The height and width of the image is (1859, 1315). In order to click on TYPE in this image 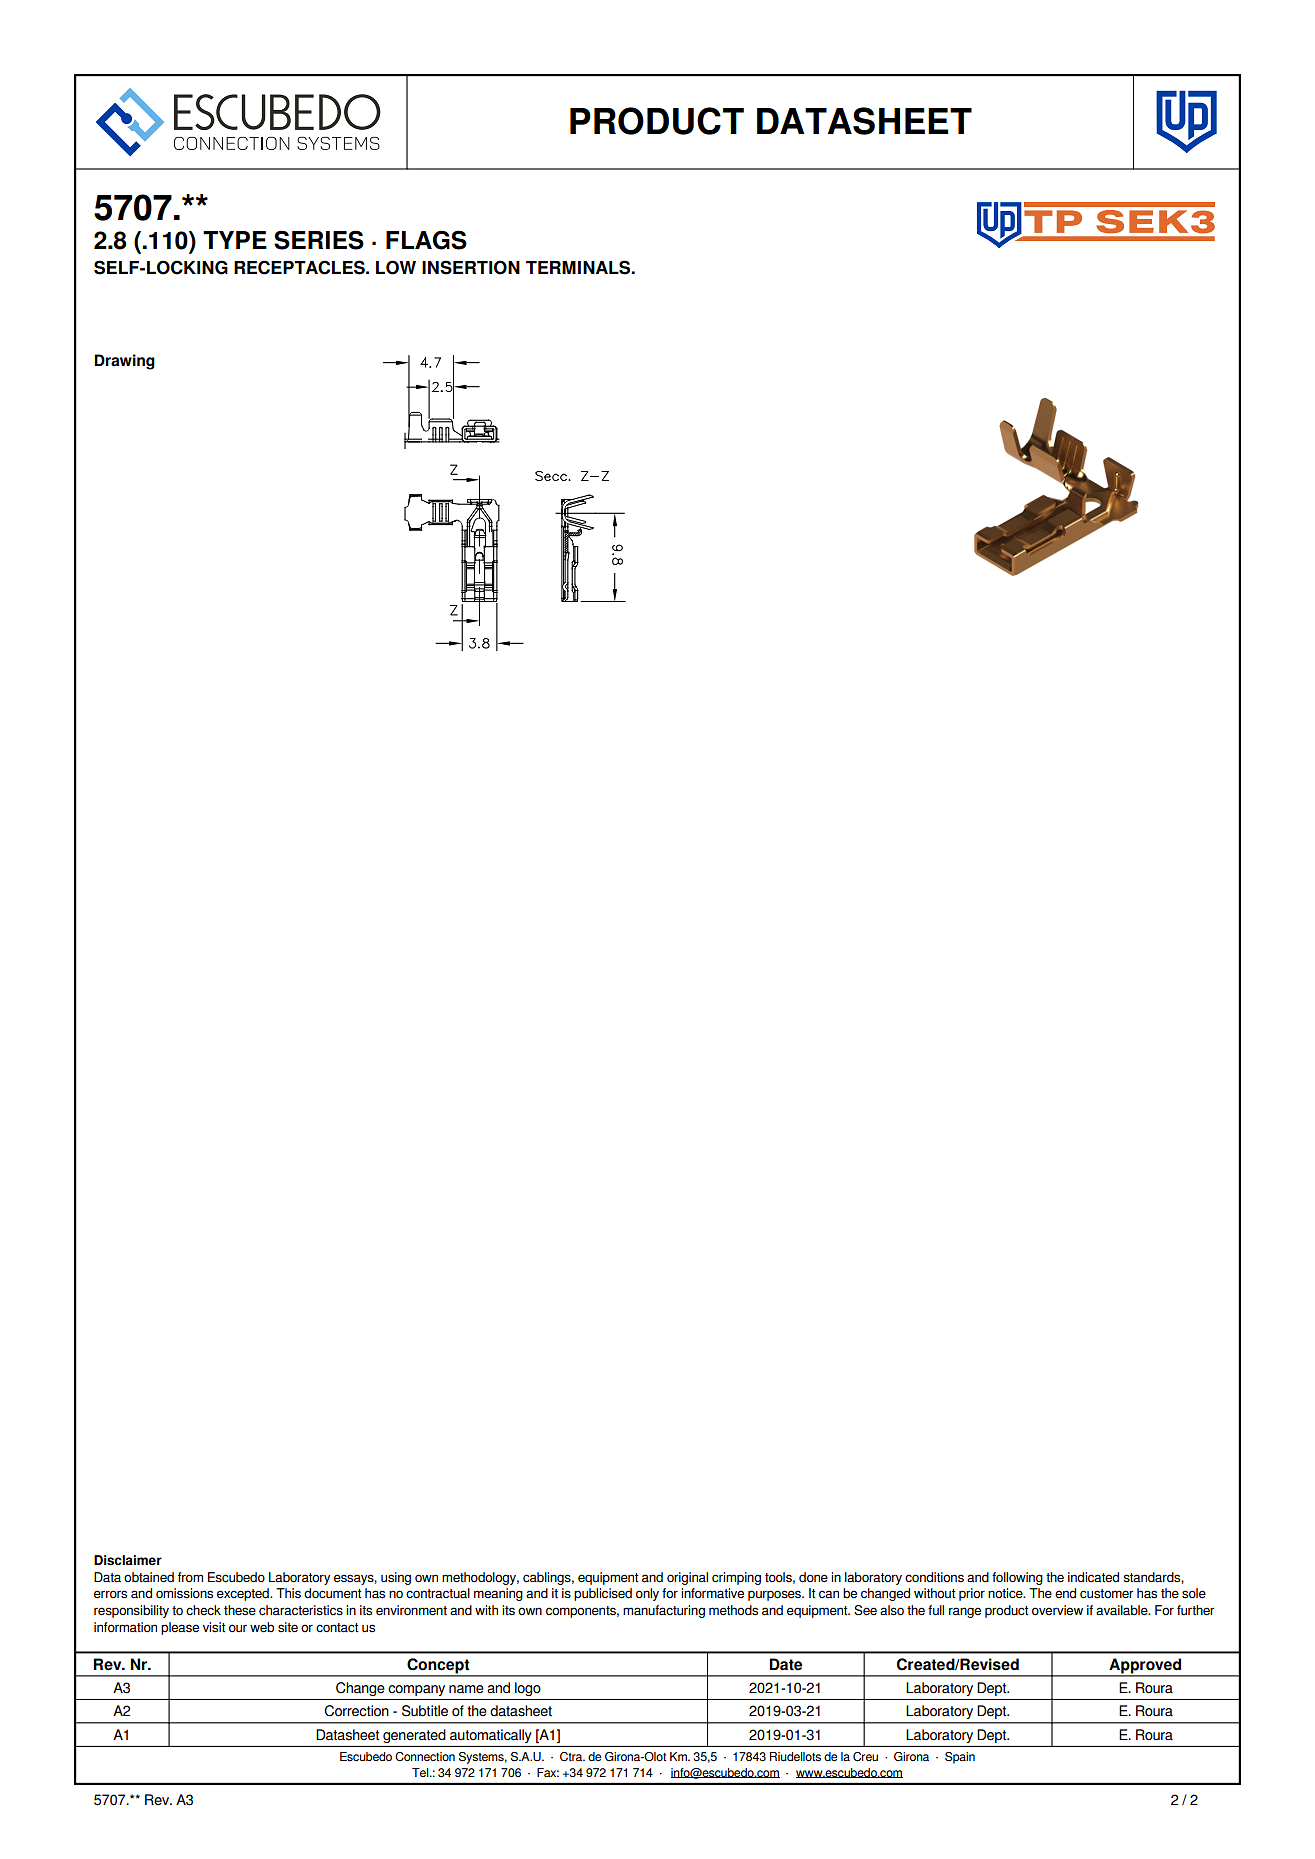, I will do `click(235, 240)`.
